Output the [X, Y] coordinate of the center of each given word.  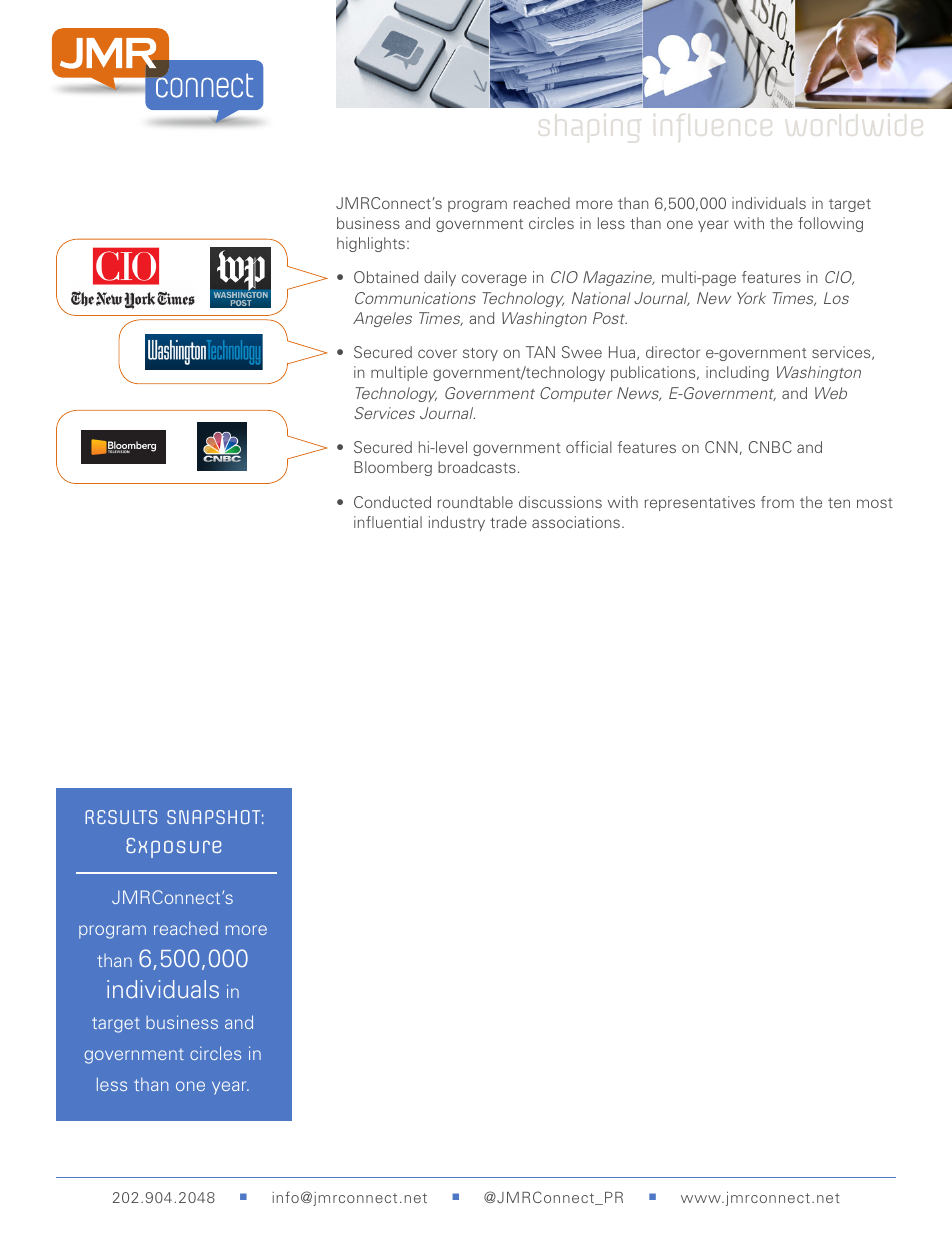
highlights [371, 244]
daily [440, 278]
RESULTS [121, 817]
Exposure [173, 848]
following [830, 224]
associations [576, 522]
